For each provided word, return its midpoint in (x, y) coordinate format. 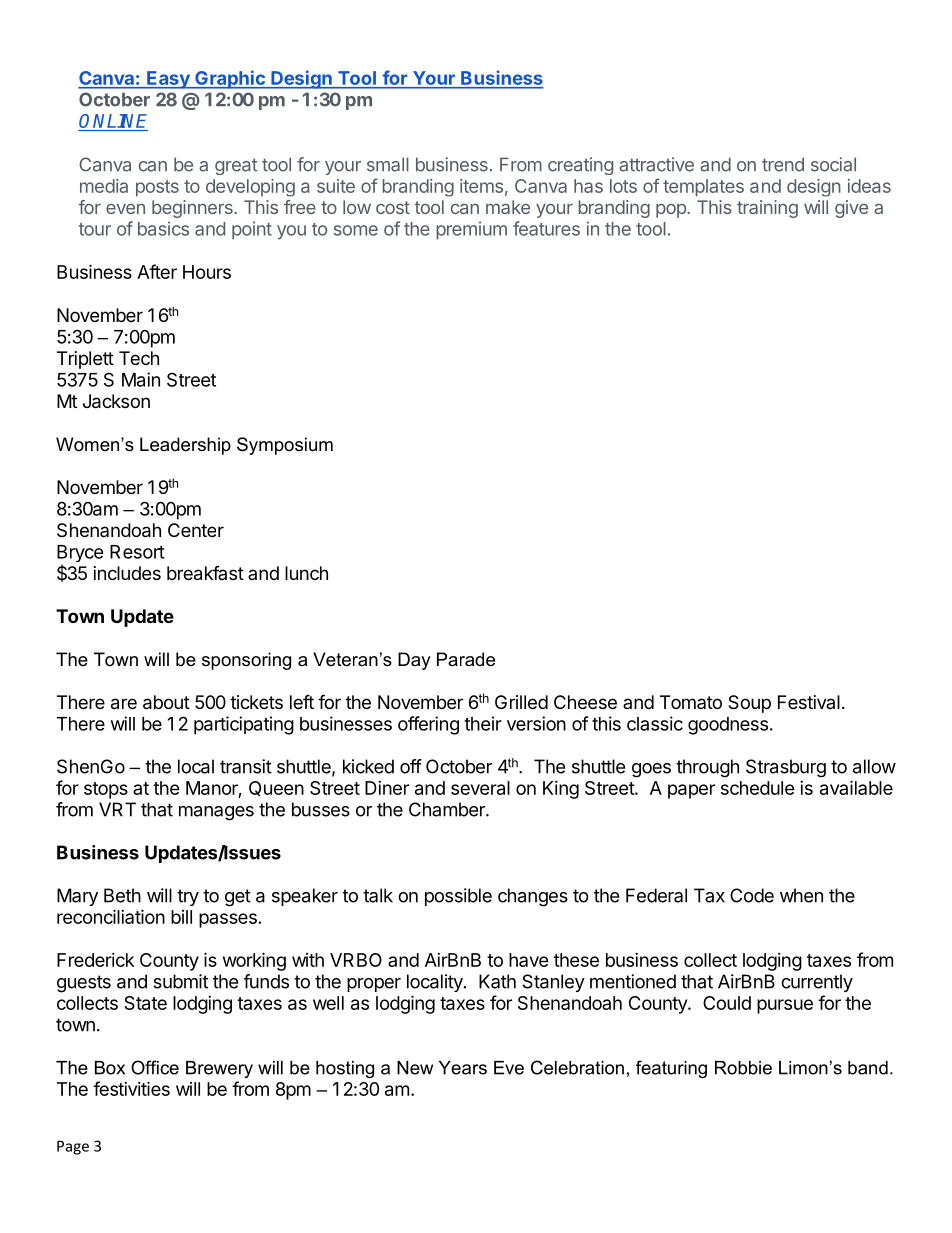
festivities (131, 1088)
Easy (168, 80)
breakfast (205, 573)
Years (463, 1068)
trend (783, 164)
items (481, 186)
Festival (809, 702)
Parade (466, 659)
